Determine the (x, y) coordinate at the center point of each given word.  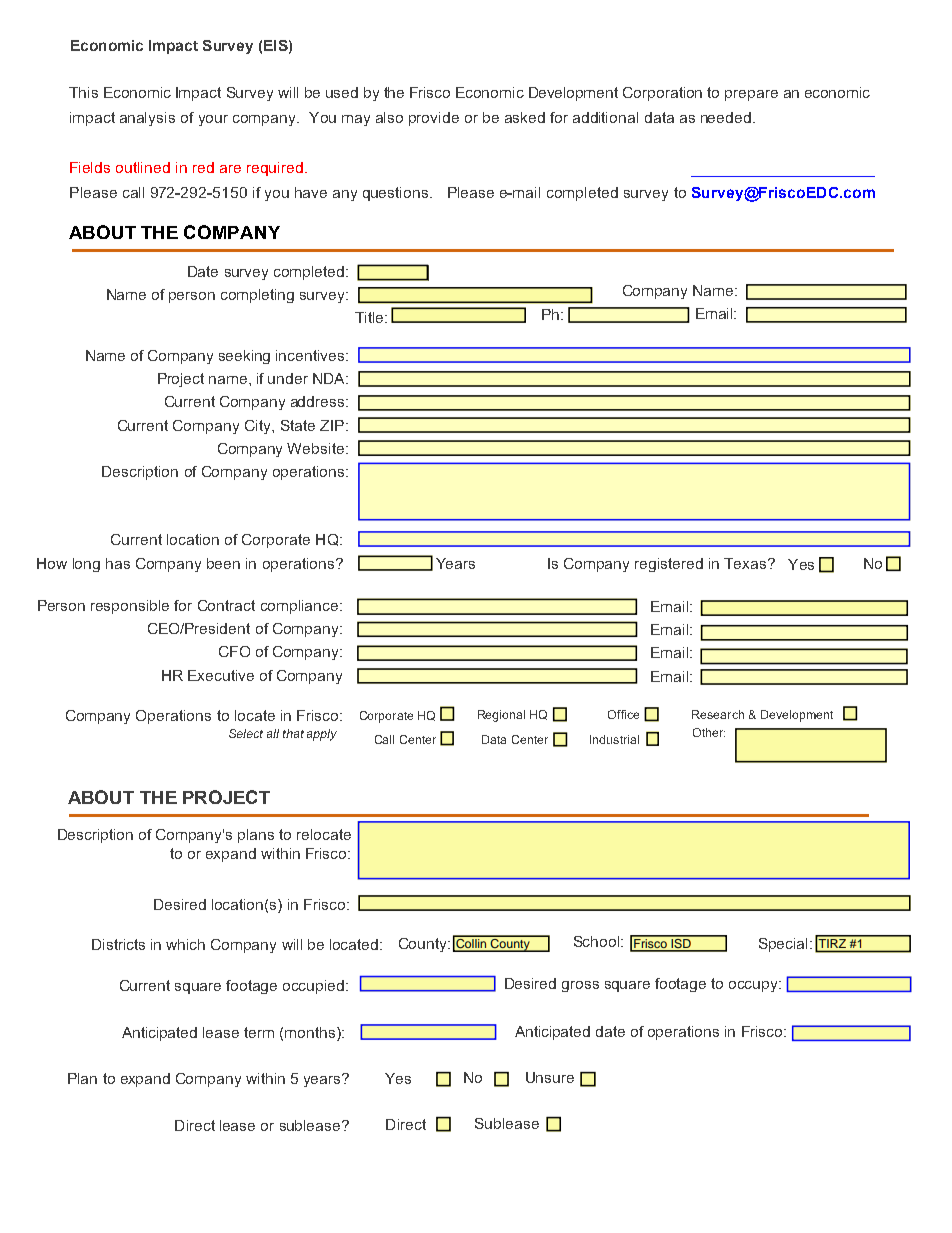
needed (726, 117)
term (259, 1032)
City (259, 427)
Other (709, 732)
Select (246, 733)
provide (434, 119)
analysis (147, 119)
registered (669, 565)
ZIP (332, 425)
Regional (501, 716)
